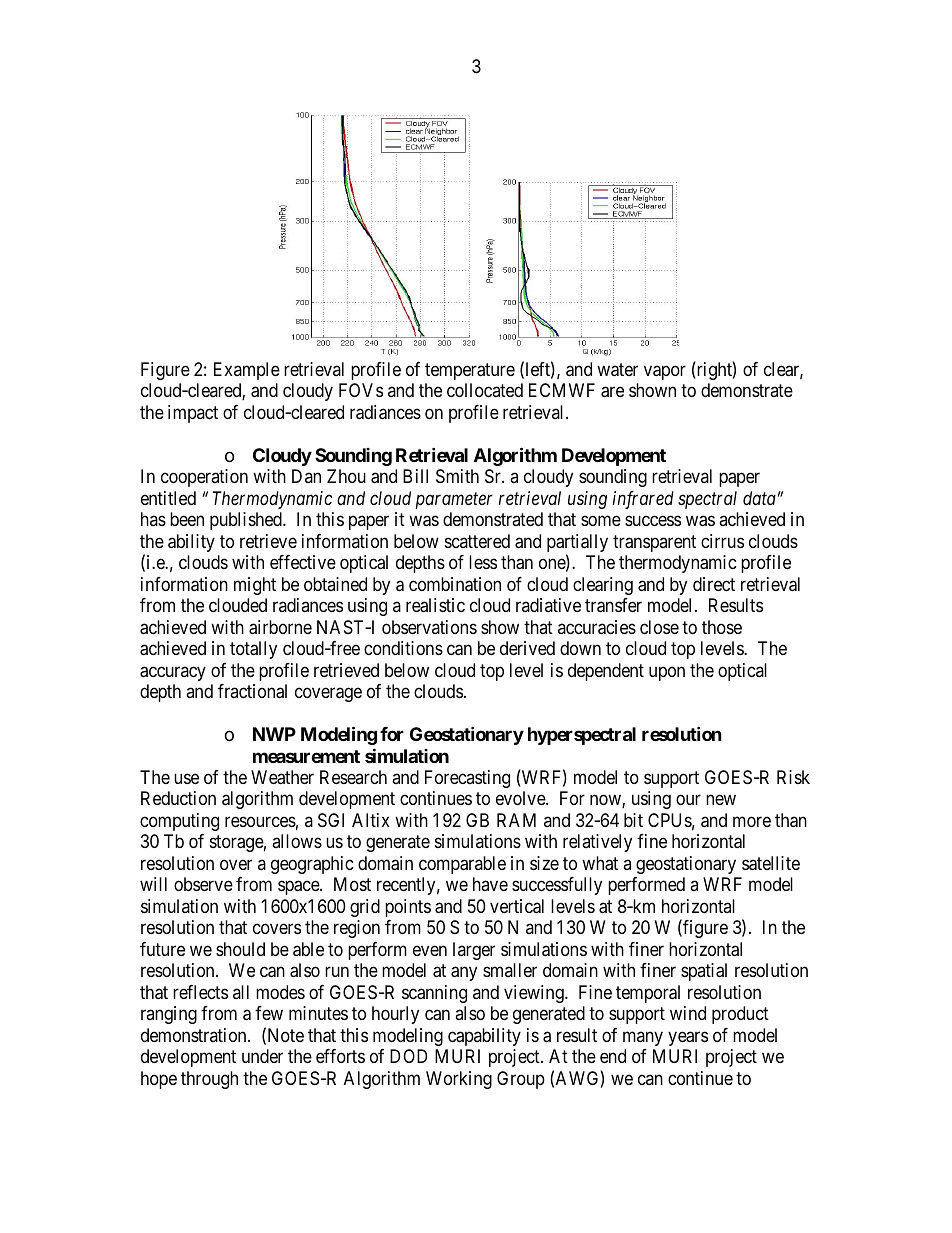 Image resolution: width=952 pixels, height=1233 pixels. What do you see at coordinates (274, 734) in the page?
I see `NWP` at bounding box center [274, 734].
